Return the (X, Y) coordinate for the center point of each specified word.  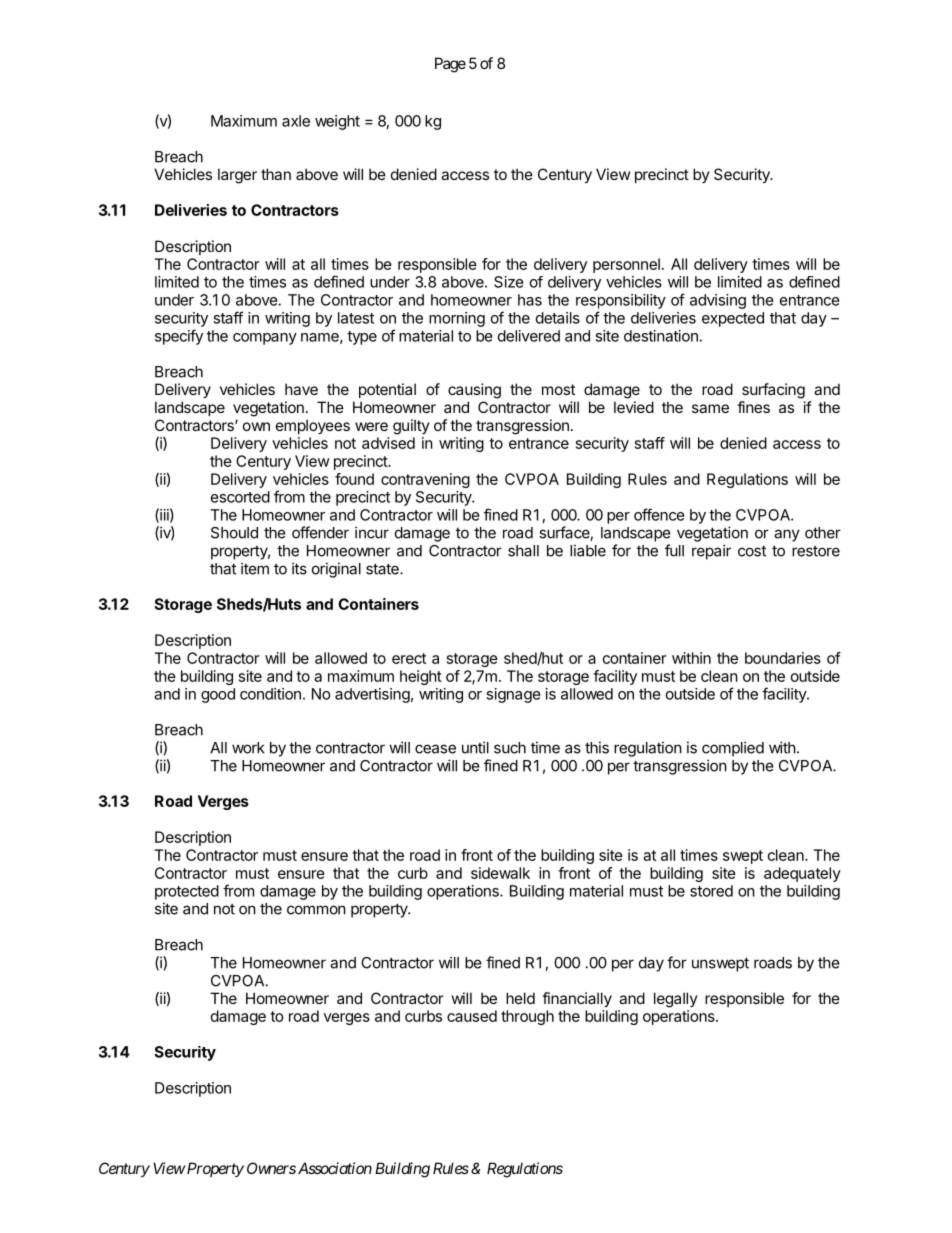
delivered (529, 336)
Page (450, 65)
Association (335, 1168)
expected (733, 319)
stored (711, 891)
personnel (626, 265)
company (265, 339)
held (520, 998)
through (527, 1017)
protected (187, 892)
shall (523, 551)
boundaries (783, 658)
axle (296, 121)
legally (676, 1000)
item (255, 568)
